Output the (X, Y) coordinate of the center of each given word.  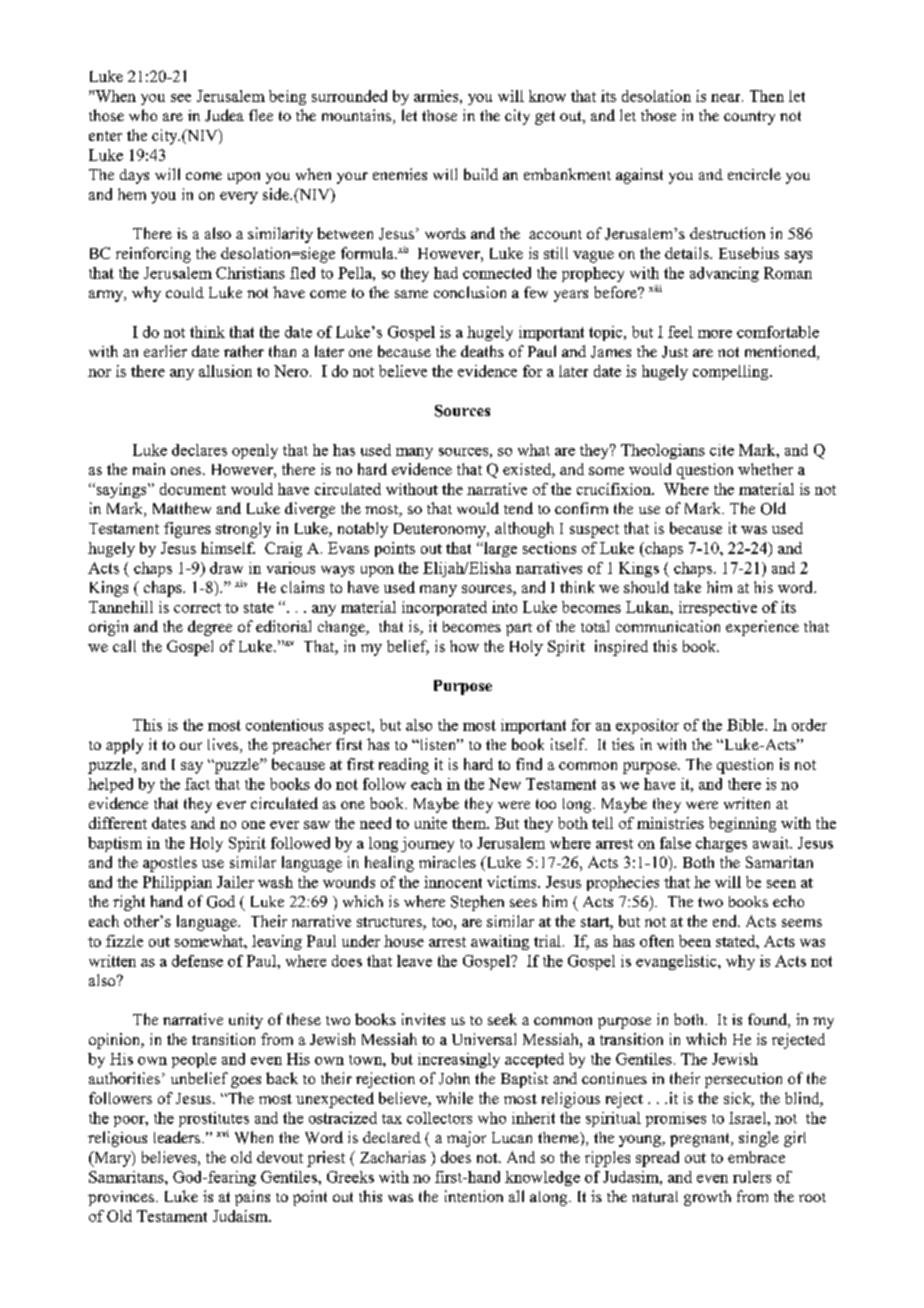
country (749, 118)
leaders (177, 1137)
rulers (752, 1177)
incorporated (444, 608)
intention (474, 1196)
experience (762, 628)
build (481, 174)
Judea (224, 115)
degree (210, 628)
